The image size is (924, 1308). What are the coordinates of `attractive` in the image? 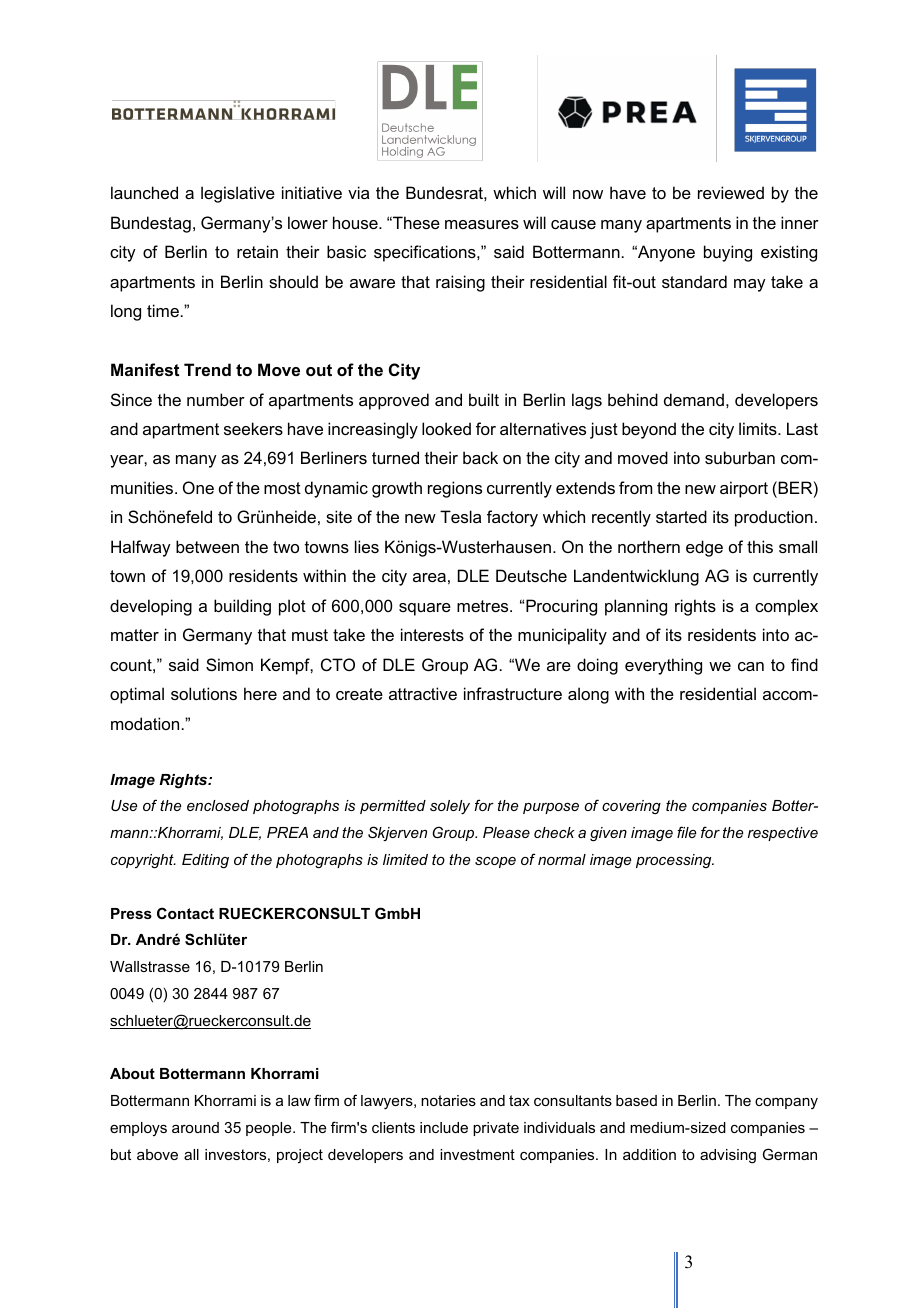 It's located at (423, 693).
